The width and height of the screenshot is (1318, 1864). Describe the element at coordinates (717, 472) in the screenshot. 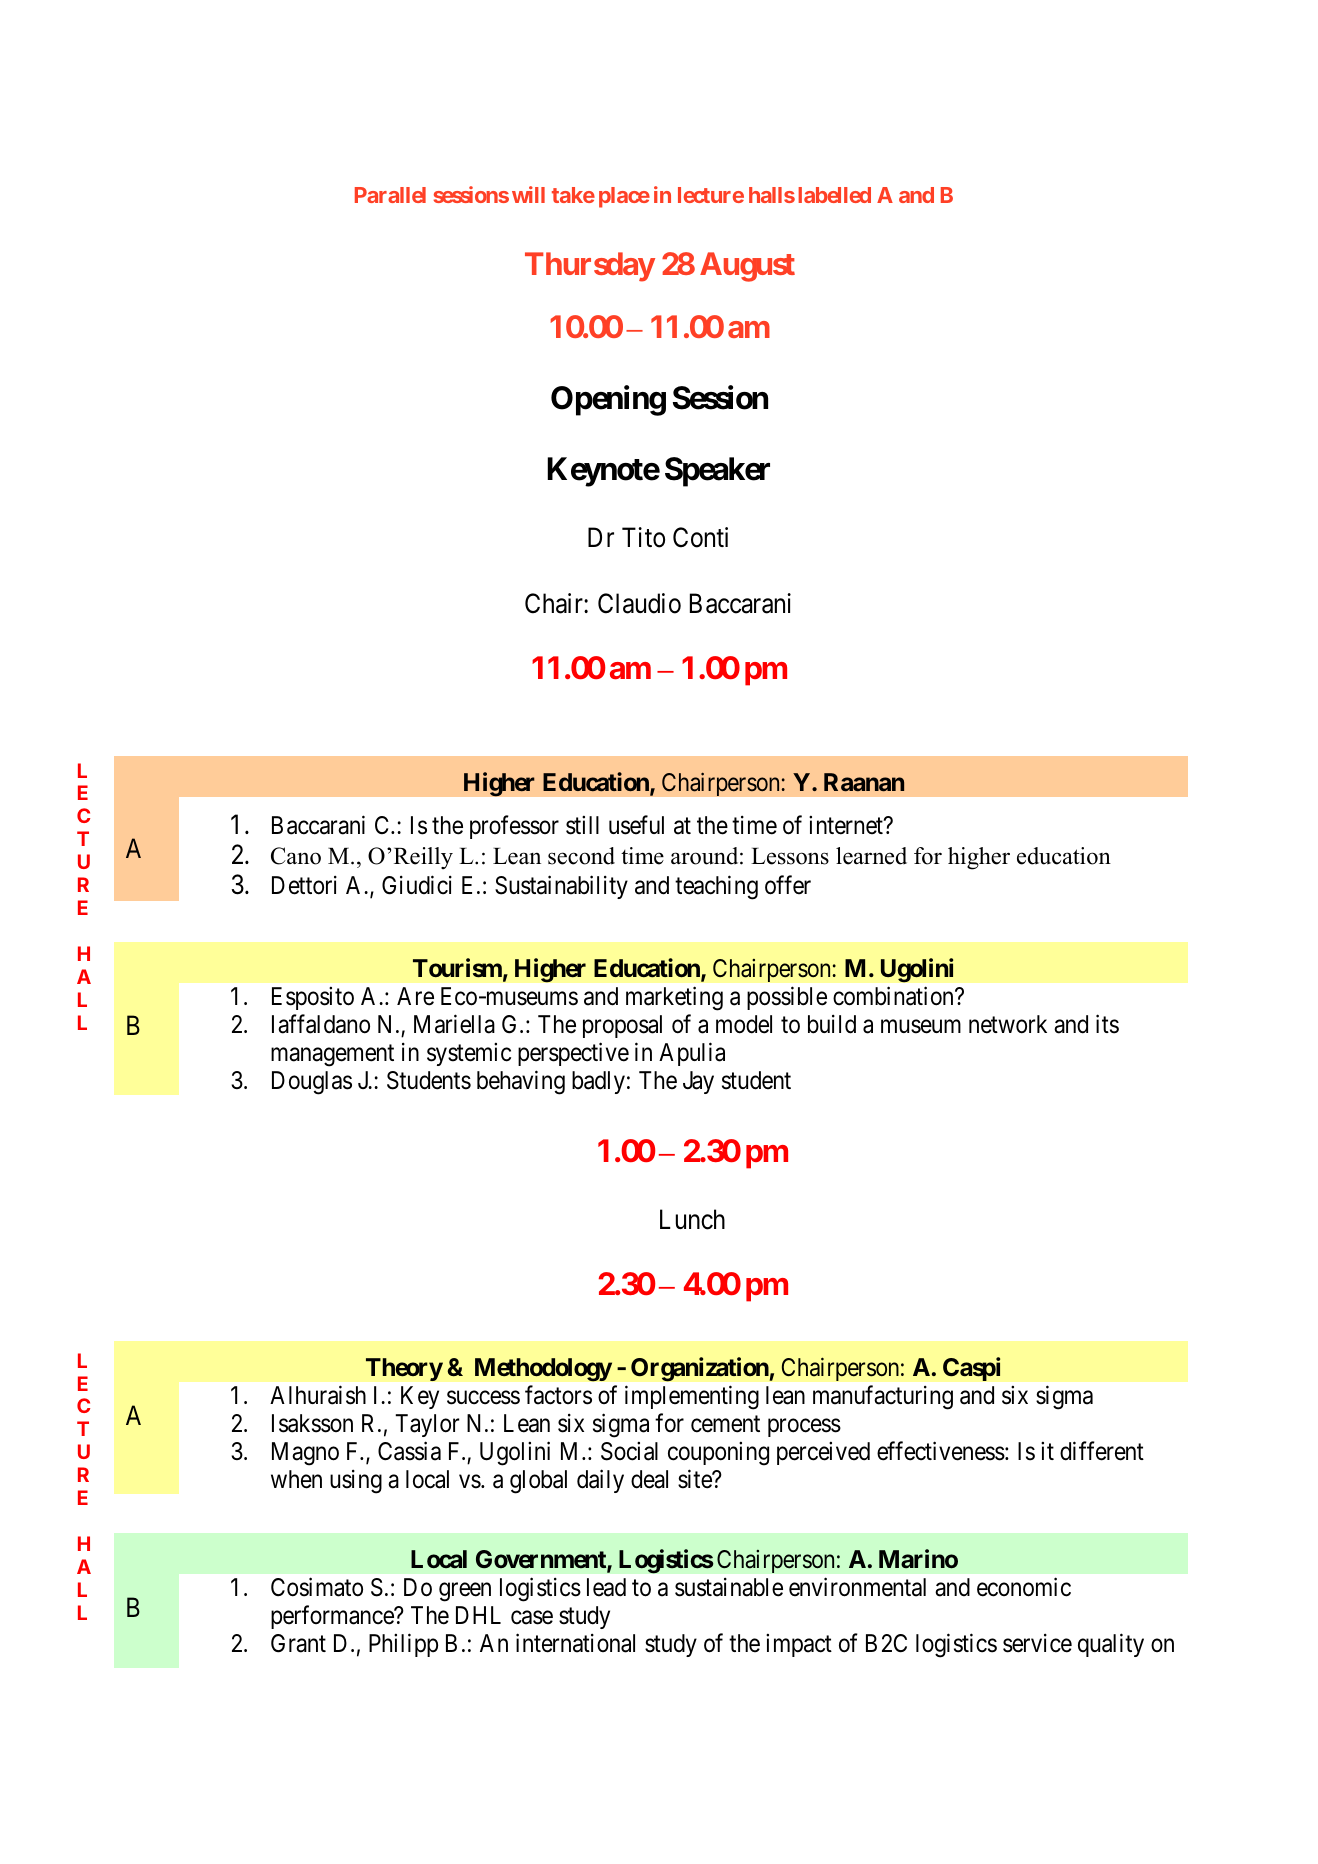

I see `Speaker` at that location.
